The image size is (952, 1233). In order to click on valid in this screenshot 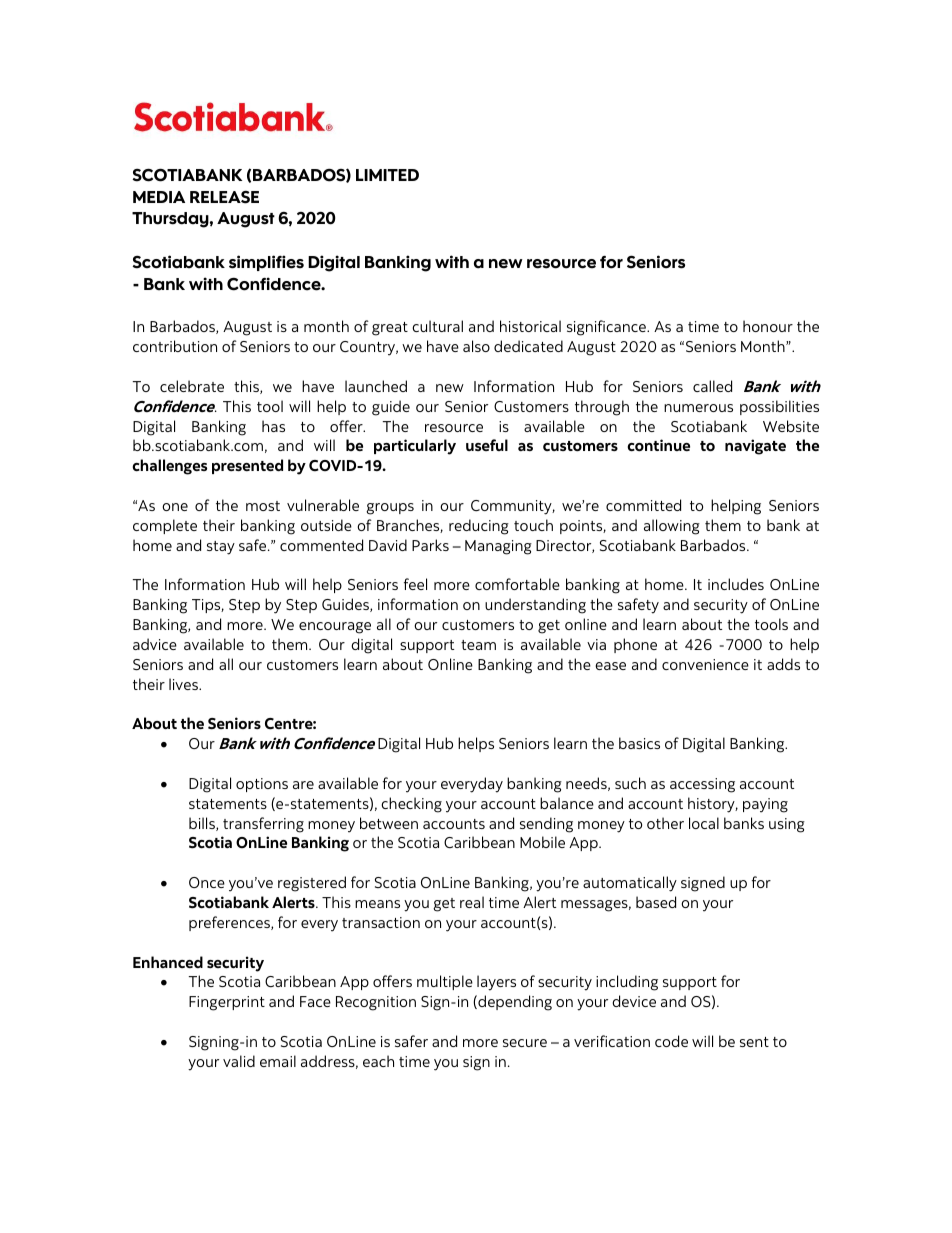, I will do `click(239, 1061)`.
